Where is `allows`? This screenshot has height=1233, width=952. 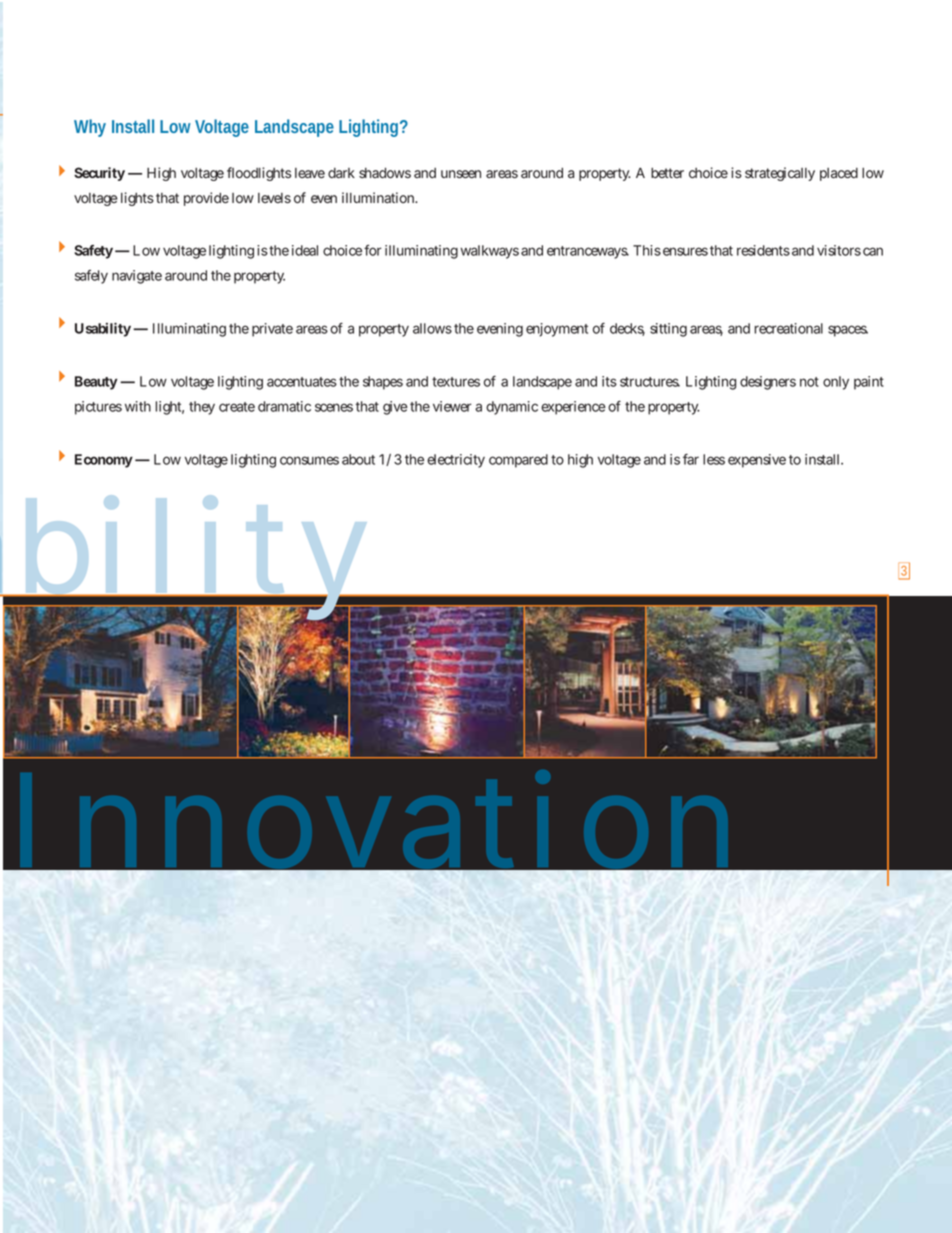
allows is located at coordinates (432, 328).
